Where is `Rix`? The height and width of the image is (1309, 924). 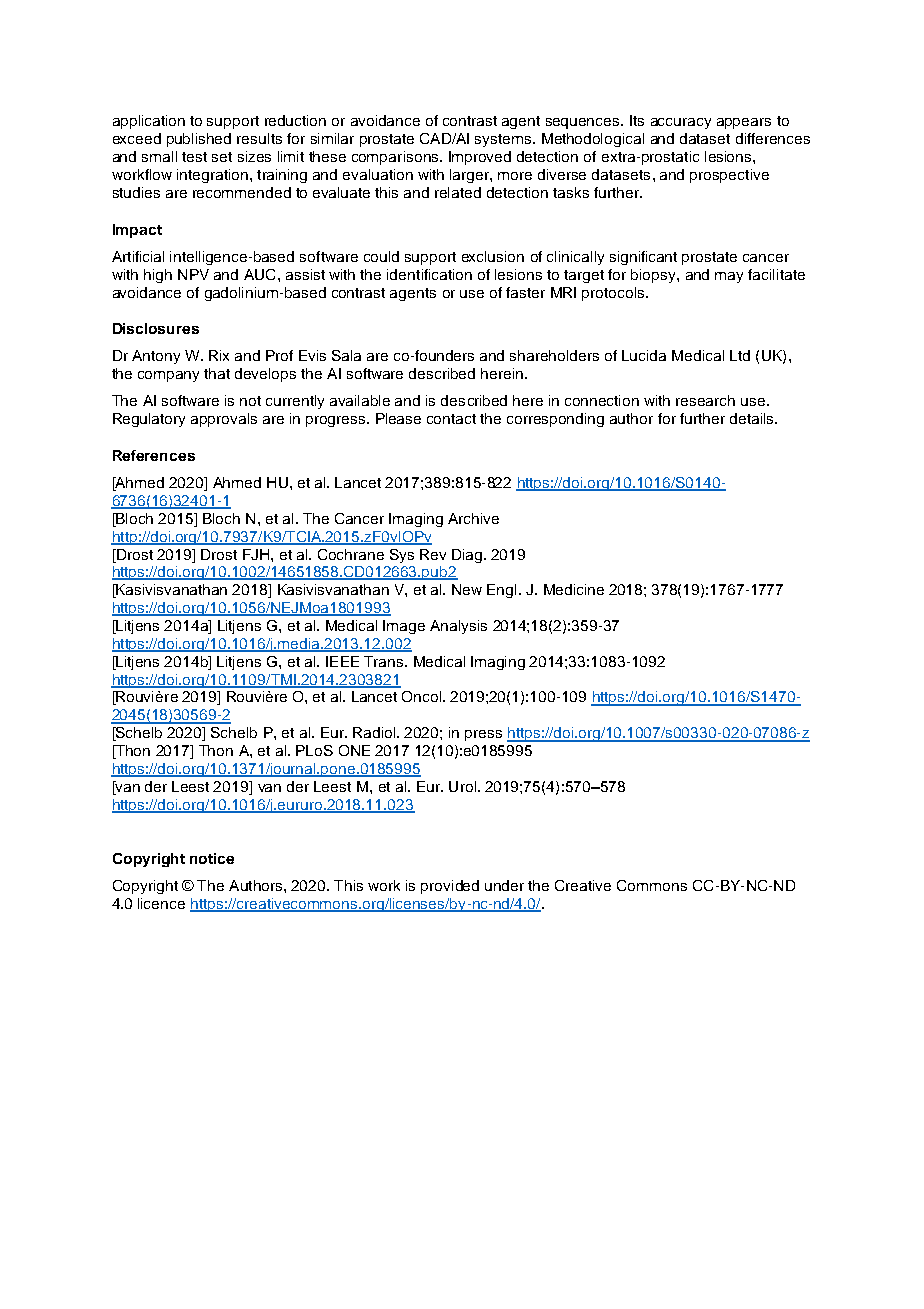
Rix is located at coordinates (219, 355).
